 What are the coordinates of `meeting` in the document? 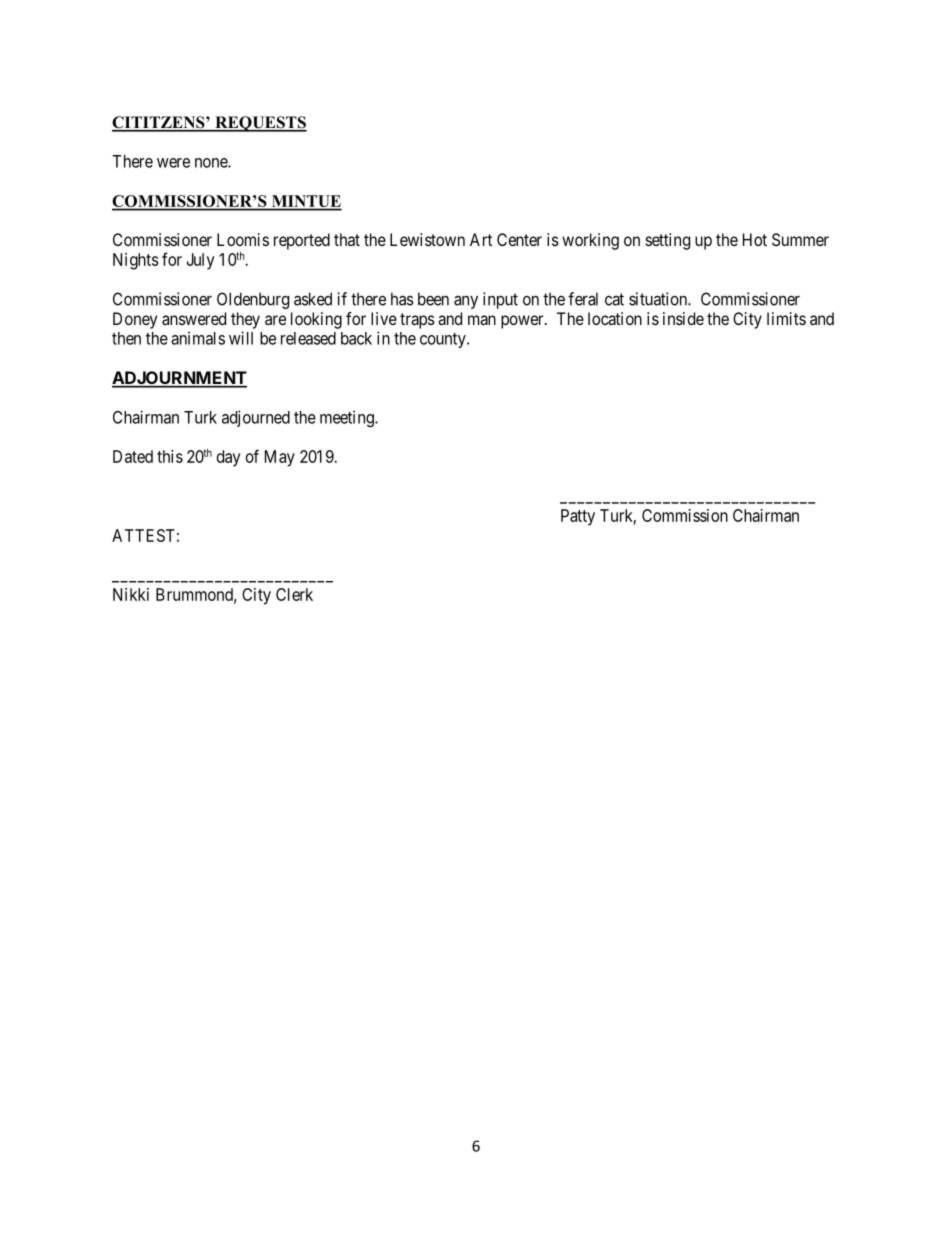 It's located at (348, 418).
